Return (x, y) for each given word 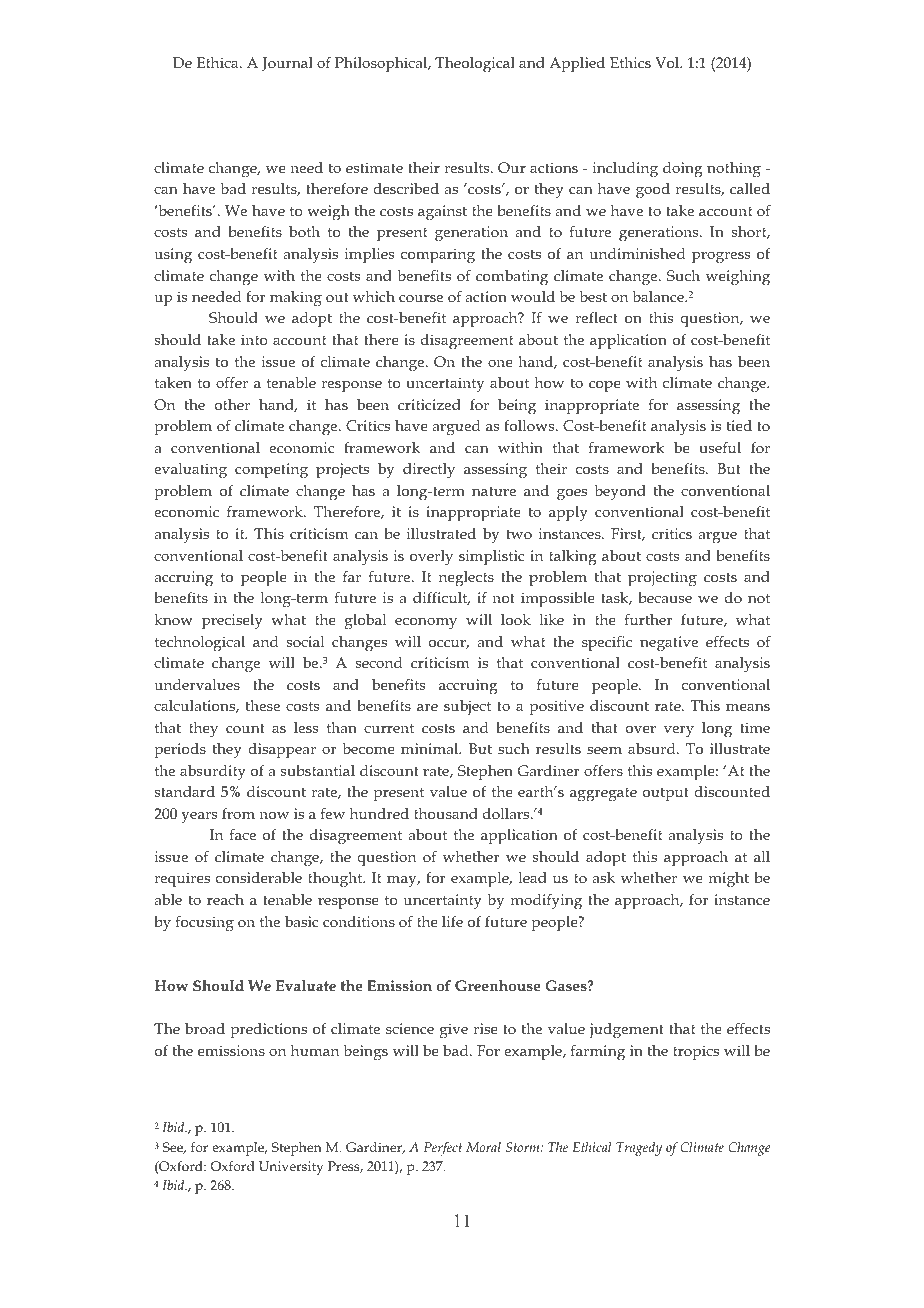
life (452, 921)
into (254, 339)
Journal (287, 64)
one (500, 363)
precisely (232, 622)
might (728, 880)
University (291, 1168)
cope (605, 386)
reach (225, 899)
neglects (466, 579)
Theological (475, 65)
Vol (668, 62)
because (665, 597)
